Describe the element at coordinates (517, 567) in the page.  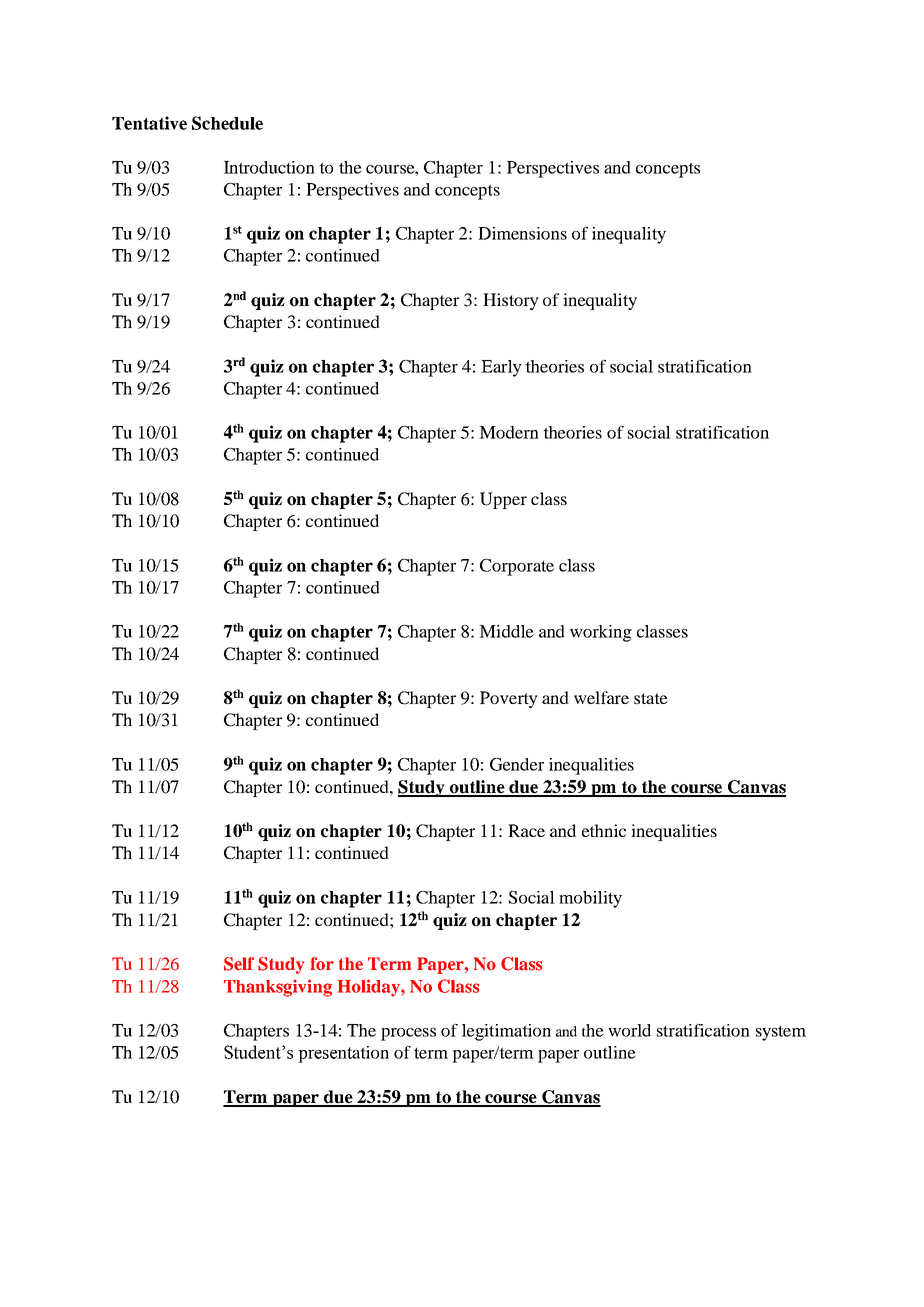
I see `Corporate` at that location.
